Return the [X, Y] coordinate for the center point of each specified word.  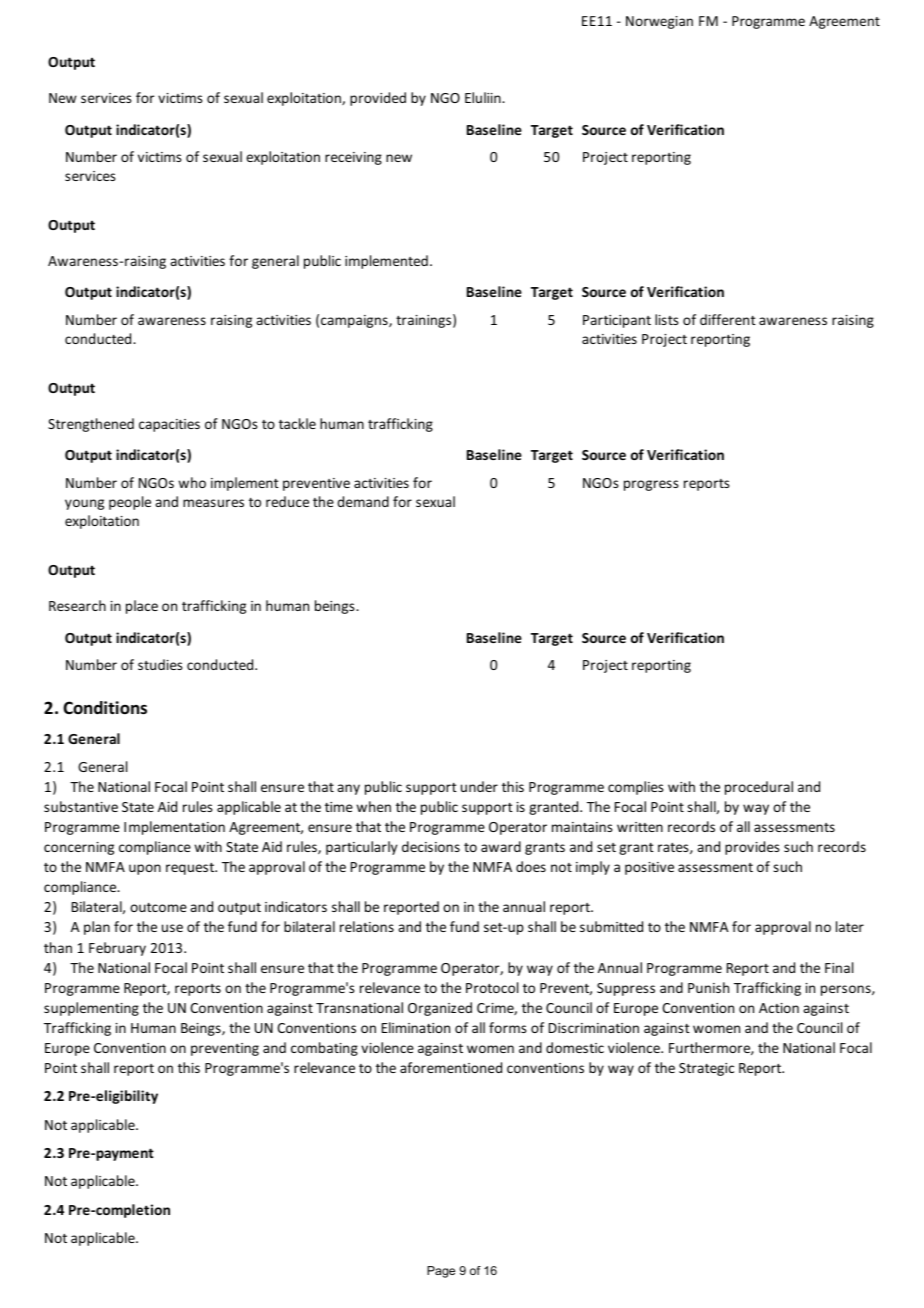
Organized [440, 1009]
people [130, 503]
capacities [169, 425]
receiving [353, 158]
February [117, 949]
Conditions [105, 708]
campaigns [355, 321]
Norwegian [659, 22]
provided [378, 99]
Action [779, 1008]
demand [363, 501]
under [479, 786]
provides [752, 848]
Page [441, 1272]
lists [667, 319]
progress [651, 485]
